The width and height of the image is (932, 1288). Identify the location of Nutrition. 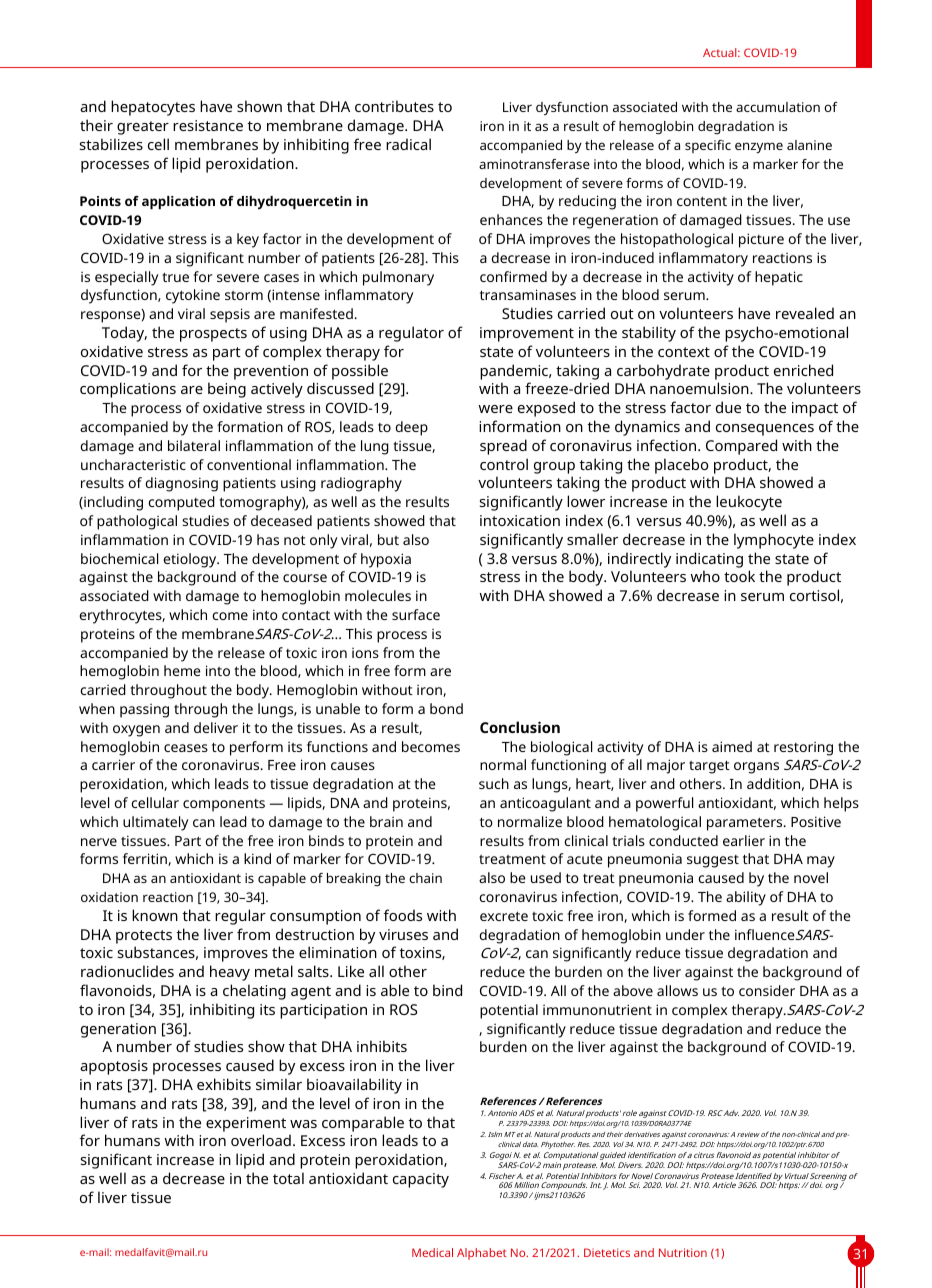
(683, 1252).
